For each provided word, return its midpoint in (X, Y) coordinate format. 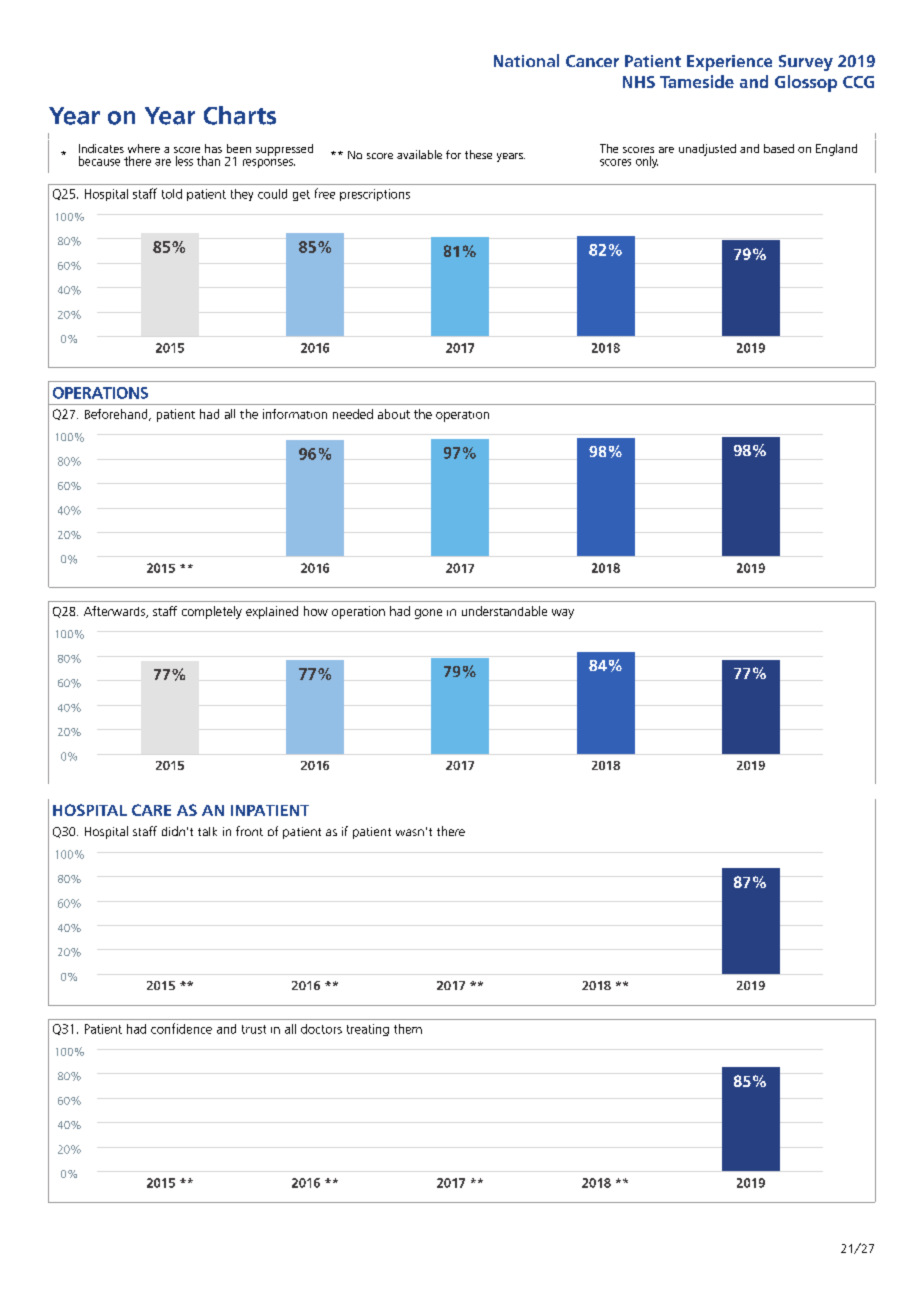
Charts (240, 115)
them (408, 1029)
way (563, 614)
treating (368, 1030)
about (394, 414)
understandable (504, 611)
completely (212, 612)
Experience (729, 63)
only (647, 162)
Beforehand (117, 415)
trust (254, 1029)
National (526, 60)
